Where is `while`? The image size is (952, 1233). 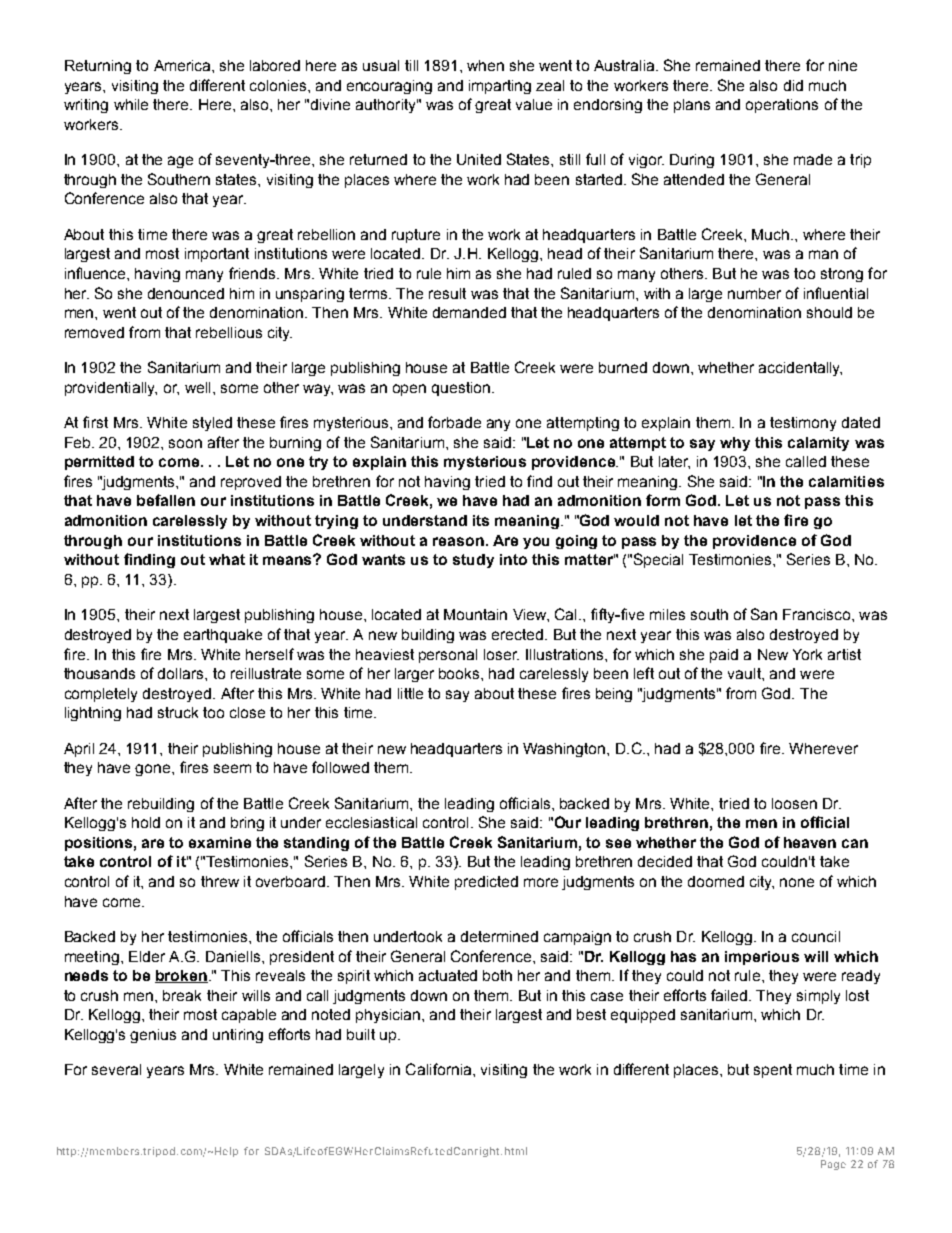
while is located at coordinates (131, 104).
